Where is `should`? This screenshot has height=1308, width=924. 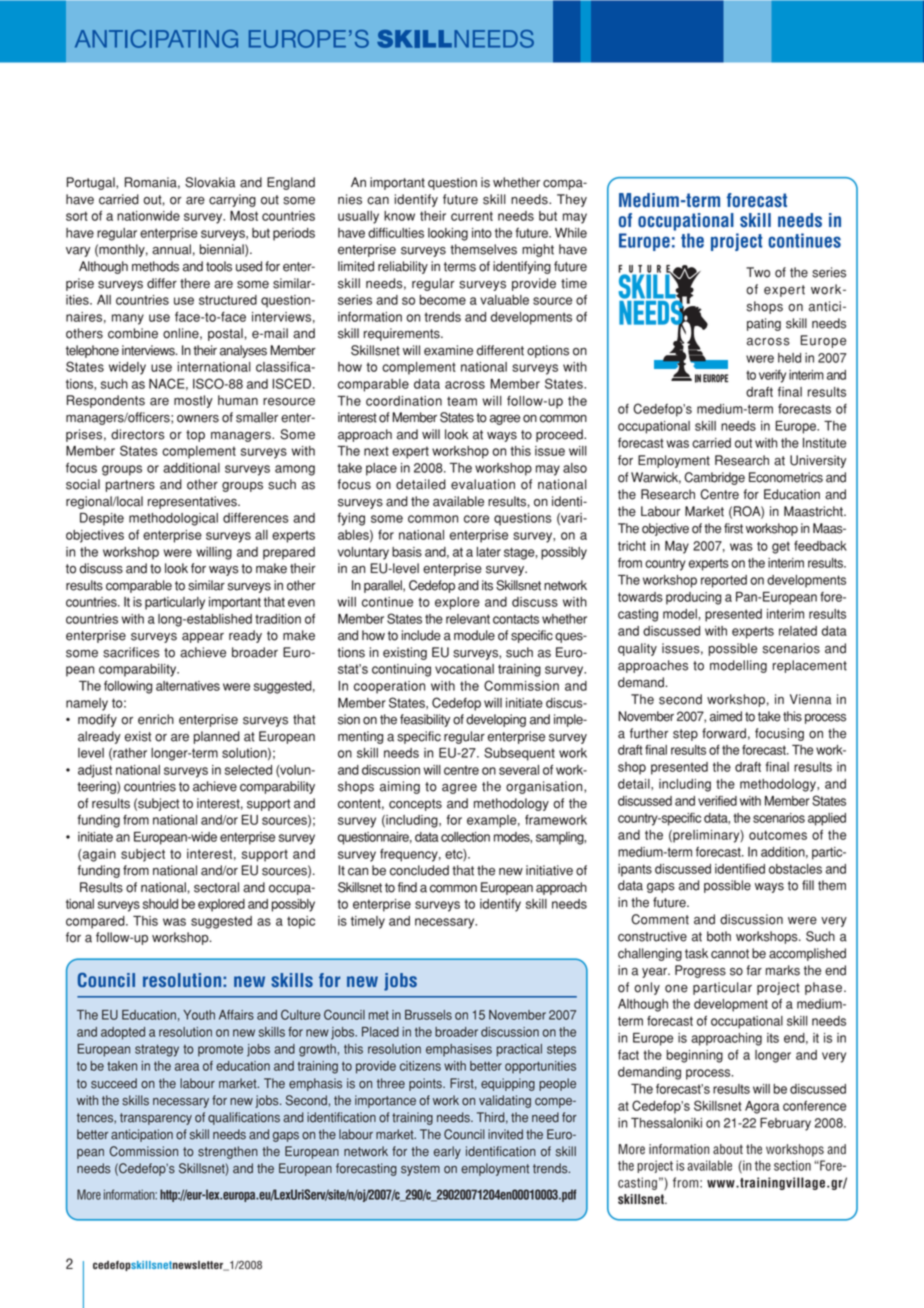
should is located at coordinates (160, 904).
